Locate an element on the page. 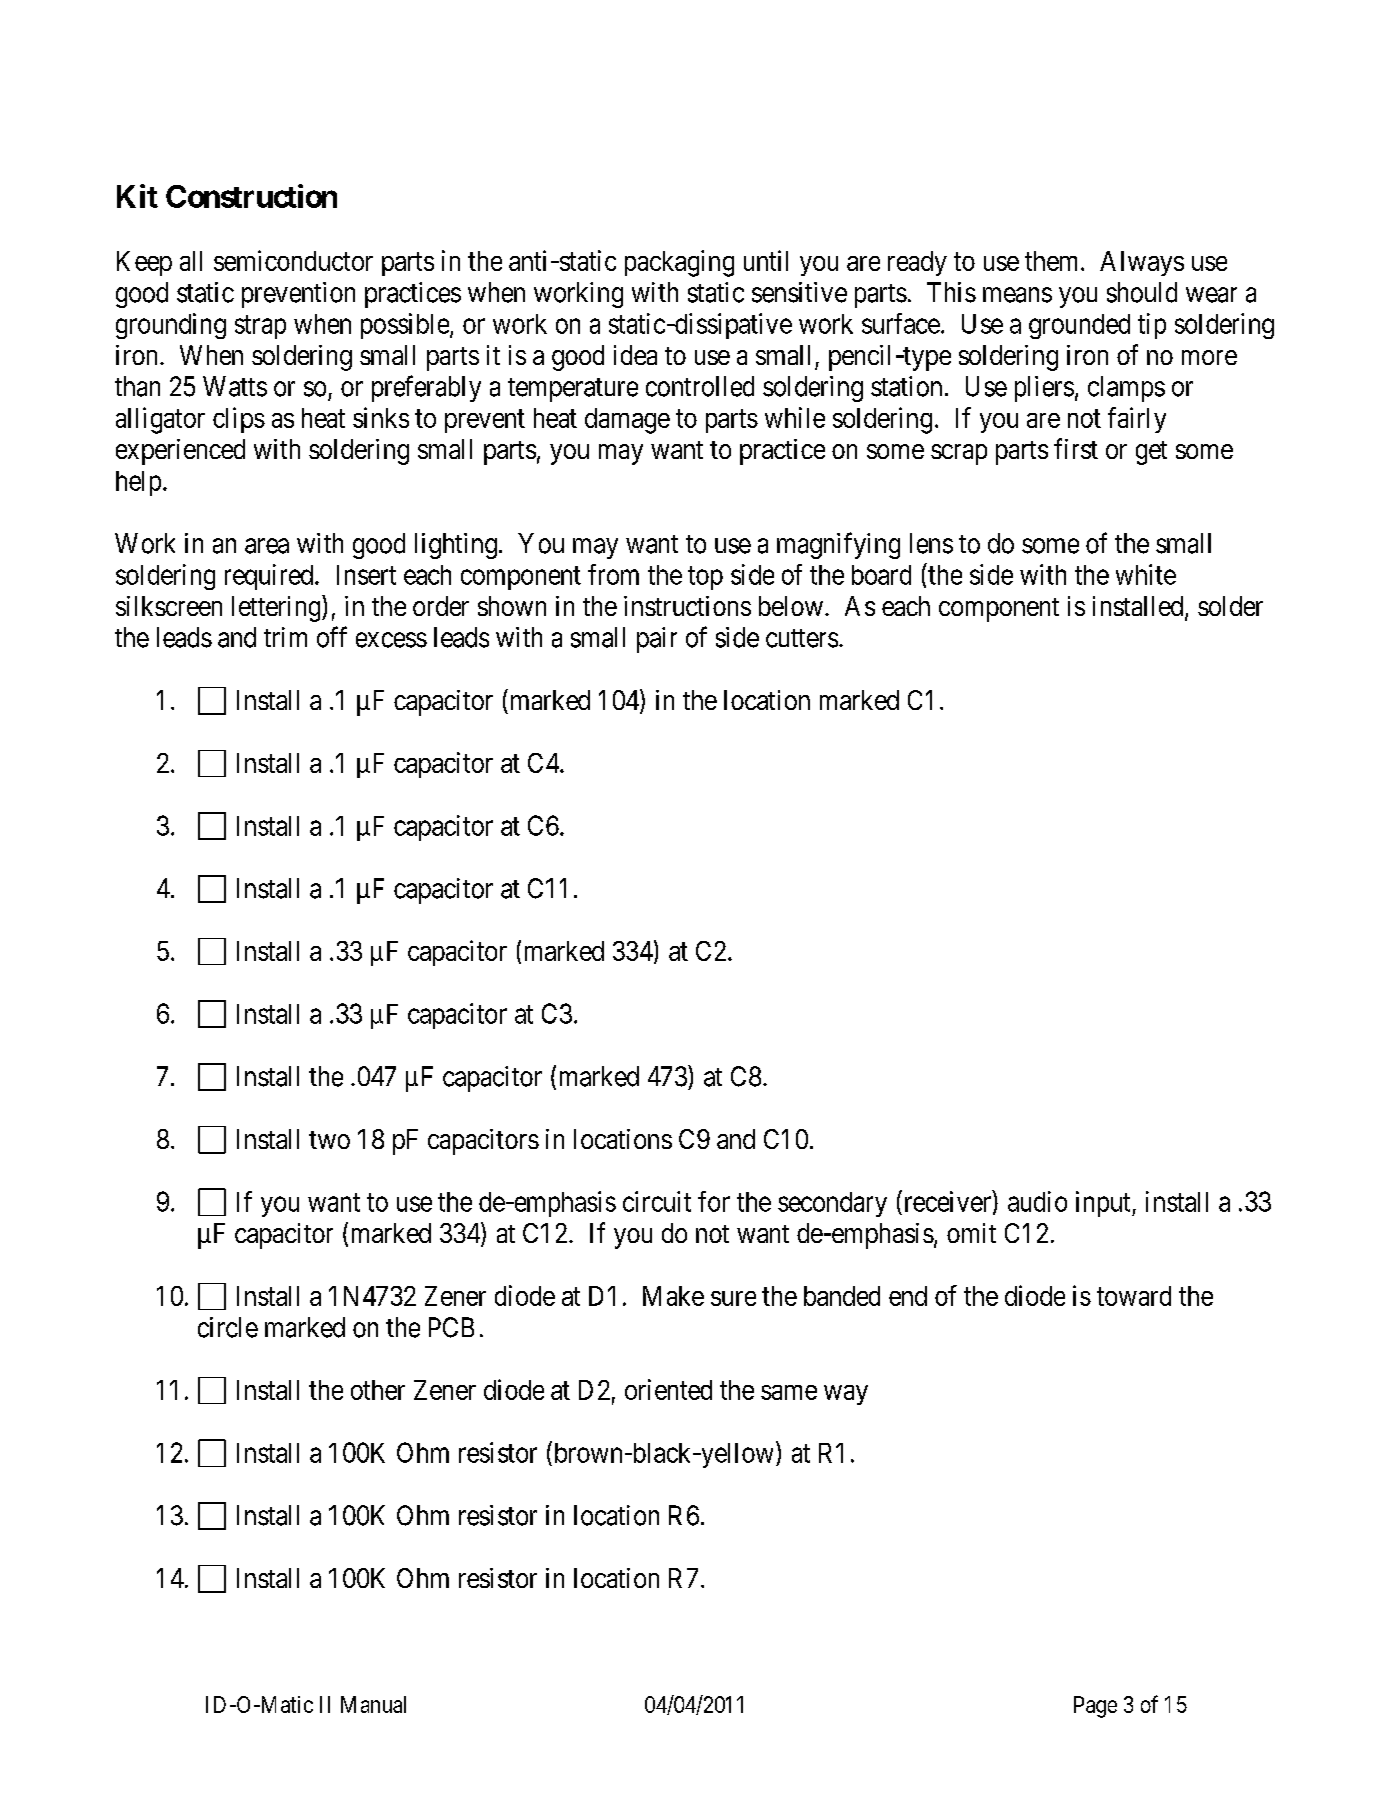  Page is located at coordinates (1095, 1707).
